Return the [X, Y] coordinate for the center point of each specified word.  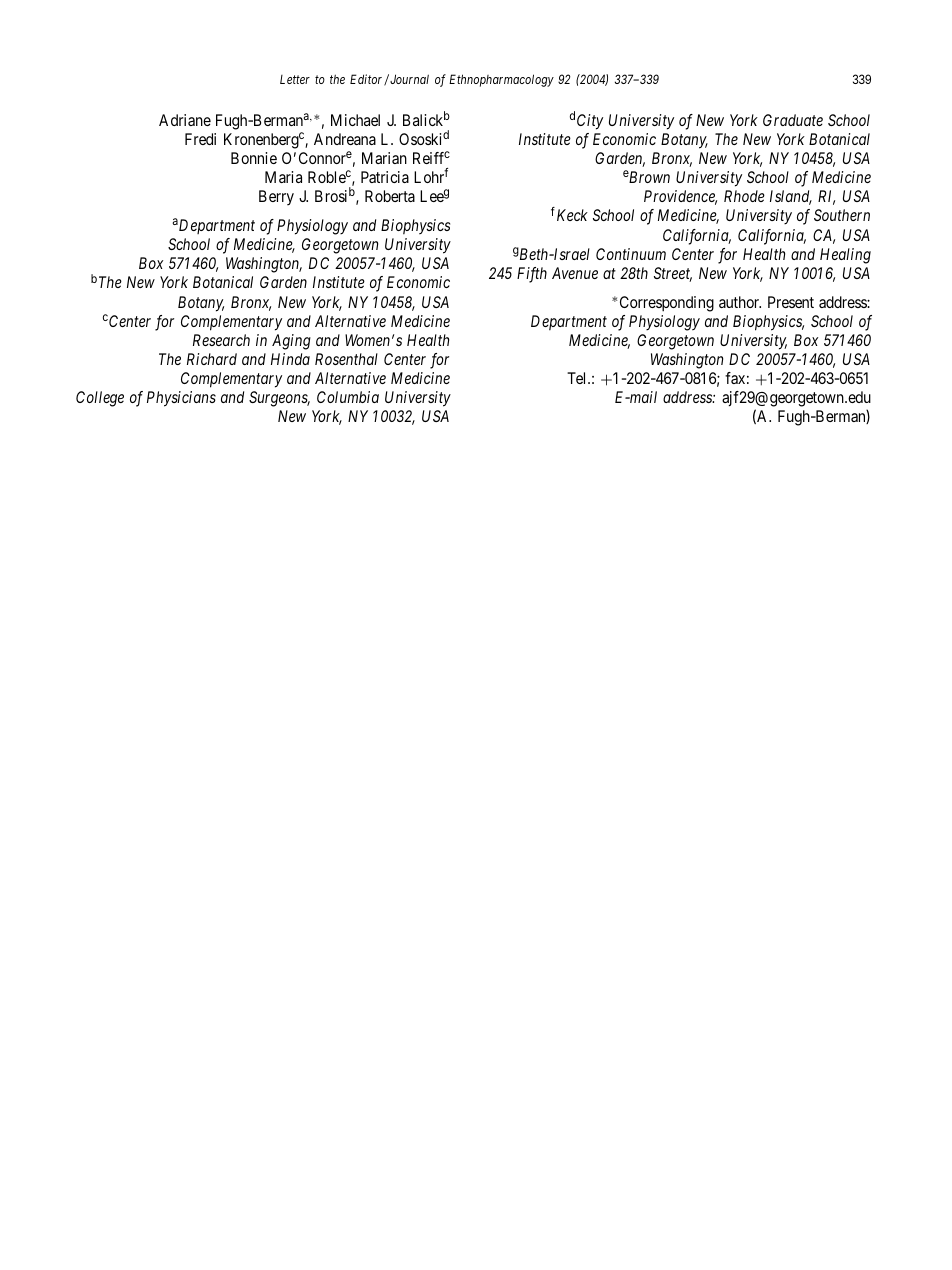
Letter [295, 79]
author [740, 302]
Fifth [532, 275]
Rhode [744, 196]
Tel [578, 378]
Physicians [181, 399]
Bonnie [254, 158]
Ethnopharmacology [501, 80]
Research [221, 340]
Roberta [390, 196]
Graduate [793, 120]
